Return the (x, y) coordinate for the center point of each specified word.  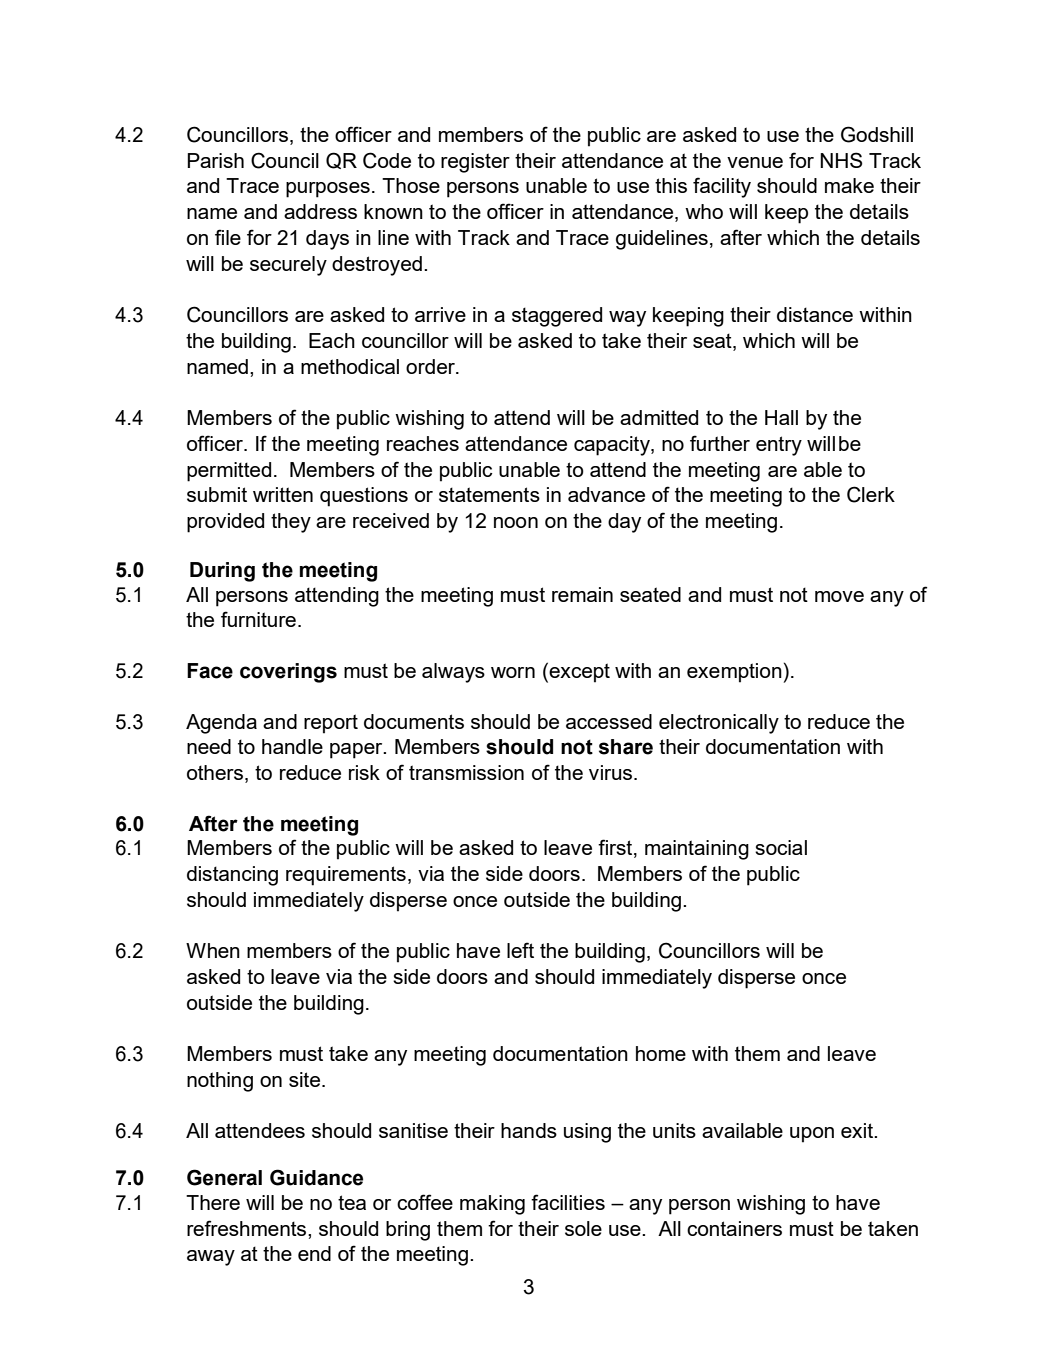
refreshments (248, 1228)
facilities (568, 1202)
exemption (734, 673)
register (475, 163)
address (320, 211)
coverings (288, 673)
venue (755, 162)
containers (734, 1228)
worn (513, 672)
